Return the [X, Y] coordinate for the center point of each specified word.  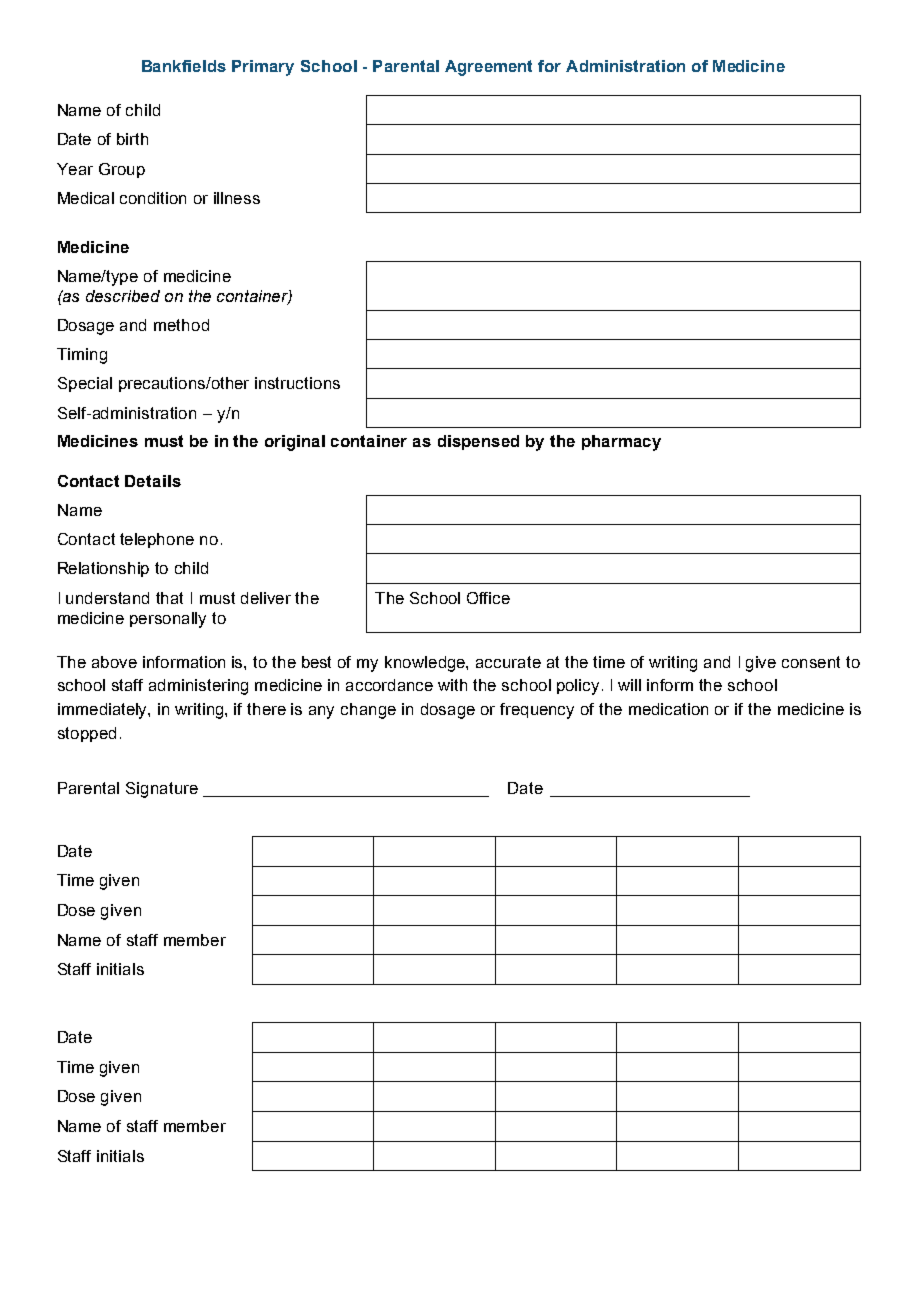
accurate [508, 662]
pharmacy [621, 443]
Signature [162, 790]
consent [811, 662]
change [368, 711]
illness [237, 198]
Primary [263, 68]
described [123, 296]
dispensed [478, 442]
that [169, 598]
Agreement [488, 68]
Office [488, 598]
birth [132, 139]
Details [153, 481]
